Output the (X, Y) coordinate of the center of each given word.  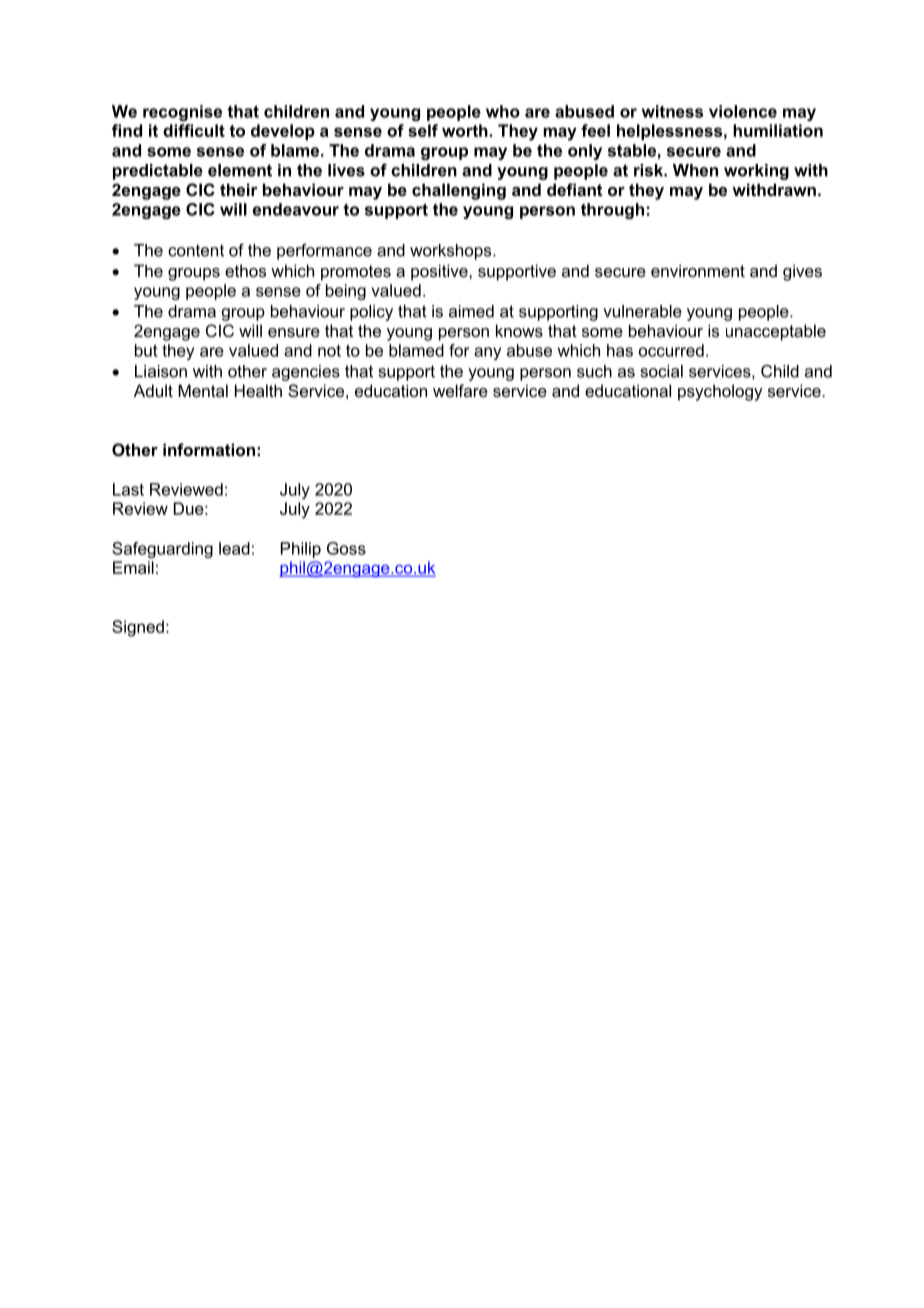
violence (743, 111)
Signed (138, 628)
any (487, 353)
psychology (720, 392)
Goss (346, 548)
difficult (194, 130)
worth (466, 130)
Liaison (161, 371)
